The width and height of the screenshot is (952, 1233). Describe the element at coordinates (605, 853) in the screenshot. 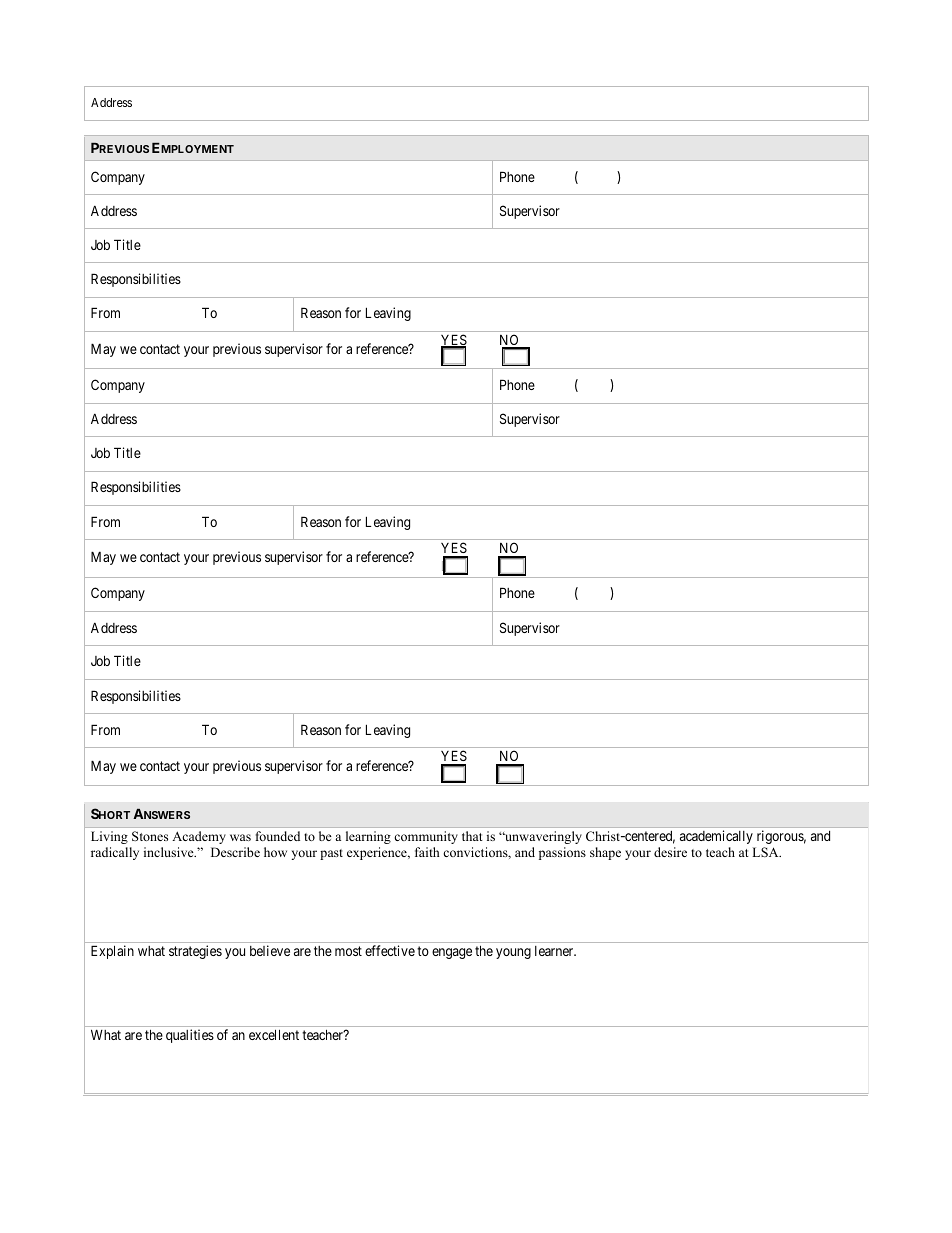

I see `shape` at that location.
